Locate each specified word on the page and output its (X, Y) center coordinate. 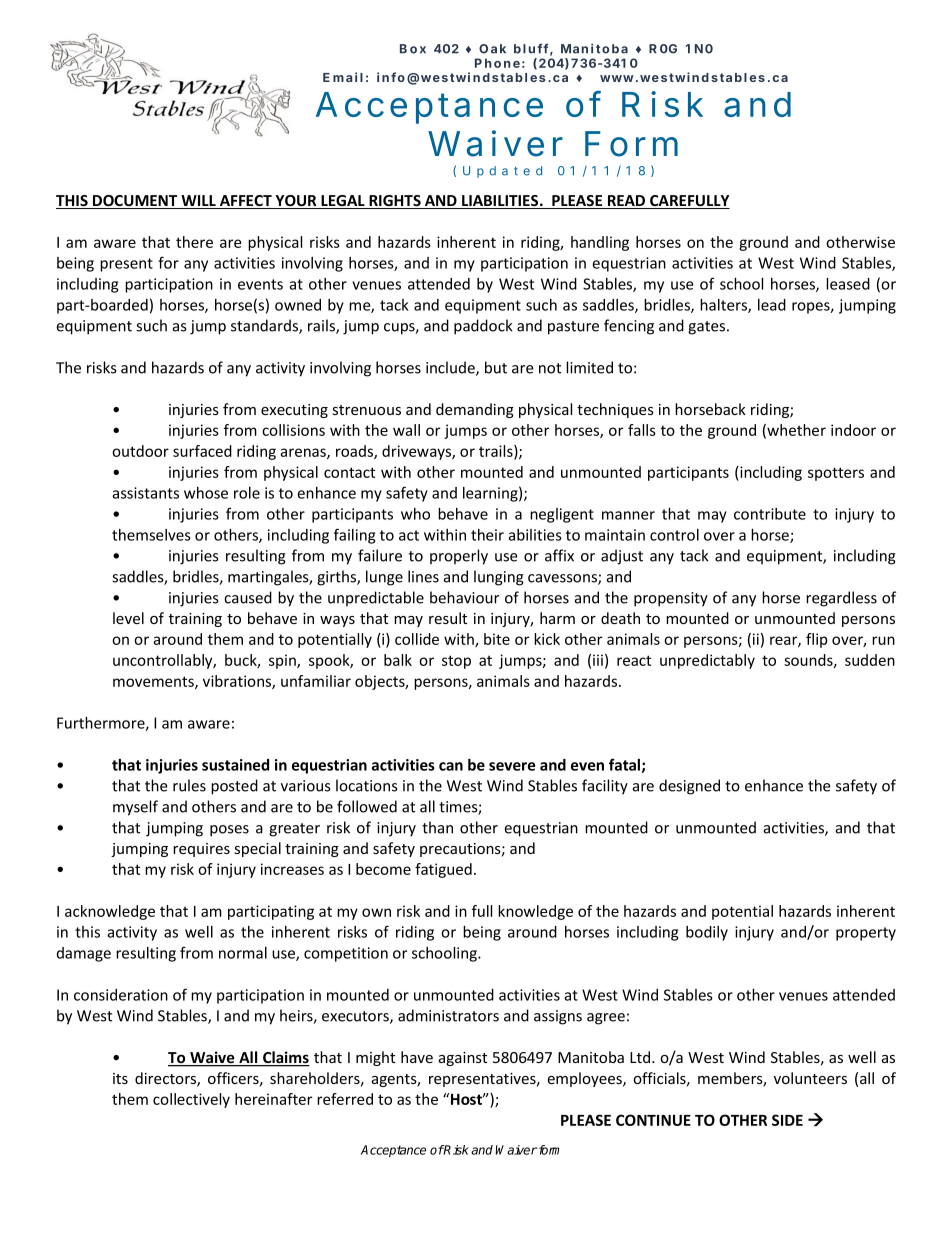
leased (848, 284)
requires (201, 850)
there (194, 242)
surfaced (202, 451)
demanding (475, 410)
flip (817, 640)
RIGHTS (395, 202)
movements (154, 682)
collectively (191, 1100)
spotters (836, 474)
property (866, 934)
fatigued (443, 870)
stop (456, 662)
